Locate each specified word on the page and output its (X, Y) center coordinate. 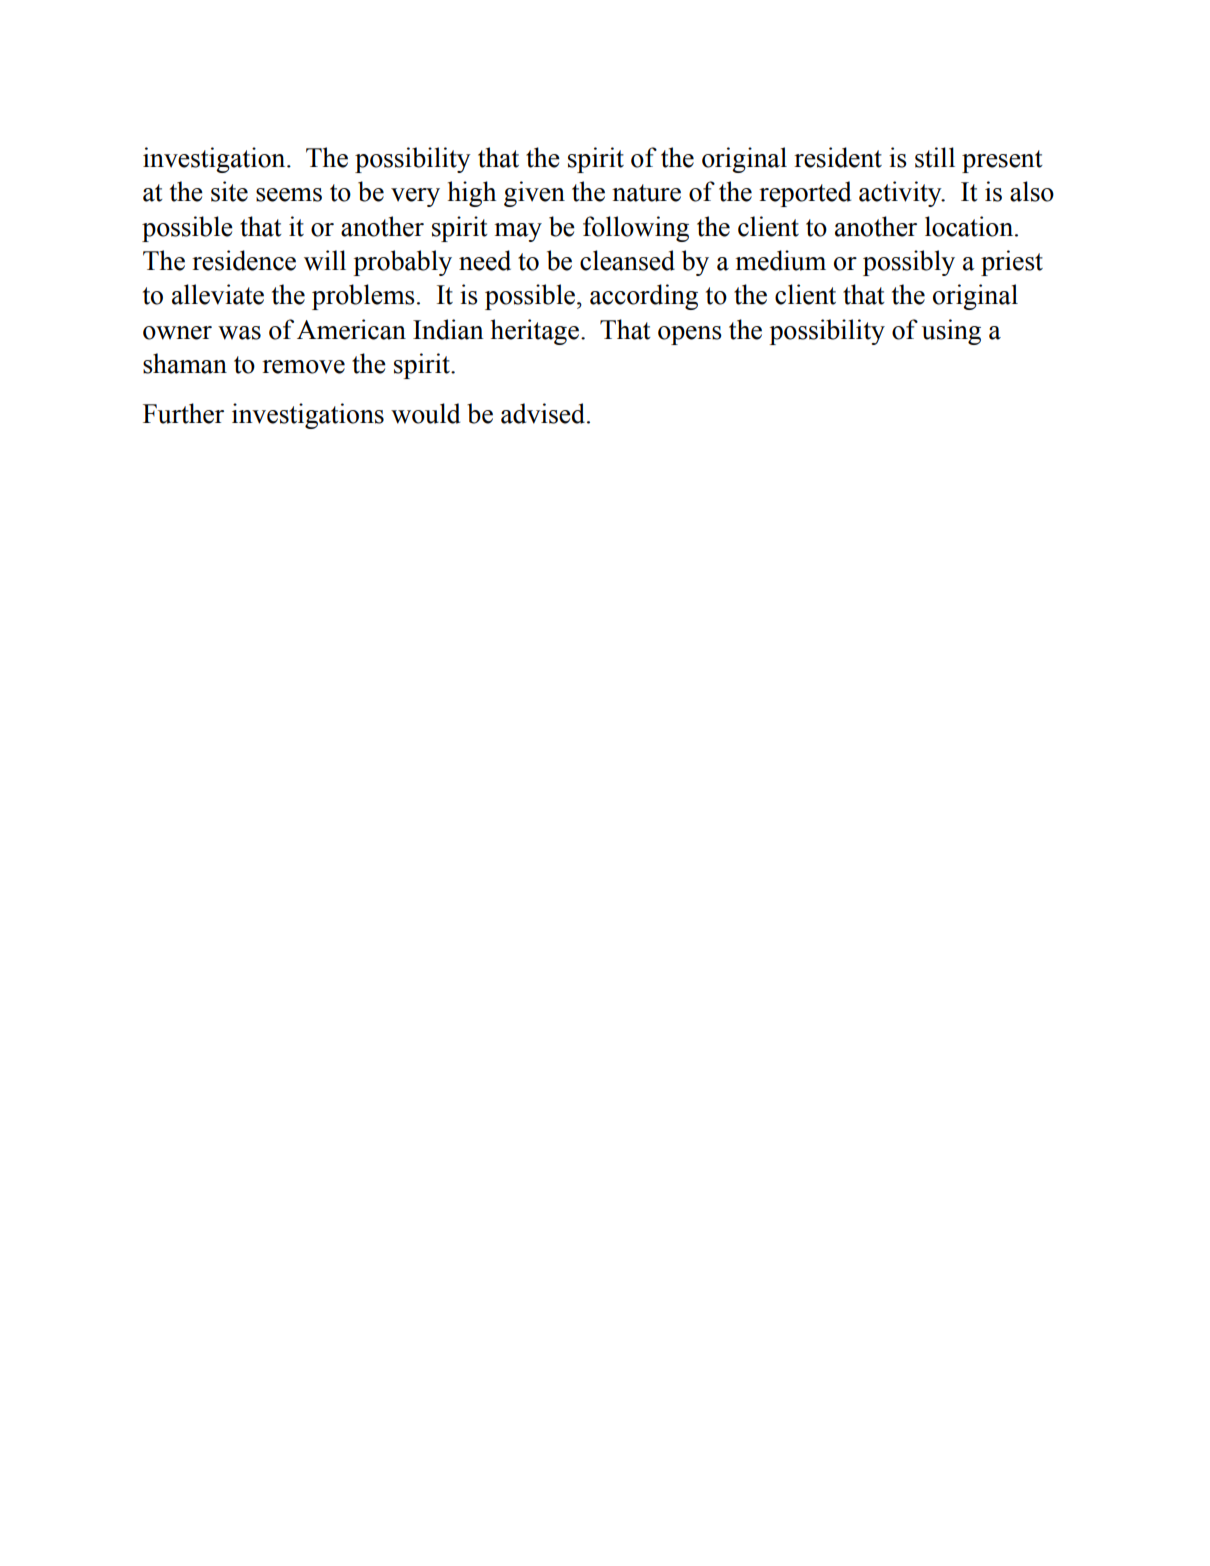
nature (646, 193)
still (935, 157)
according (644, 297)
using (951, 332)
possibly (909, 263)
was (239, 333)
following (636, 229)
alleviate (218, 294)
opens (690, 335)
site (229, 191)
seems (289, 195)
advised (544, 413)
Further (183, 413)
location (970, 226)
